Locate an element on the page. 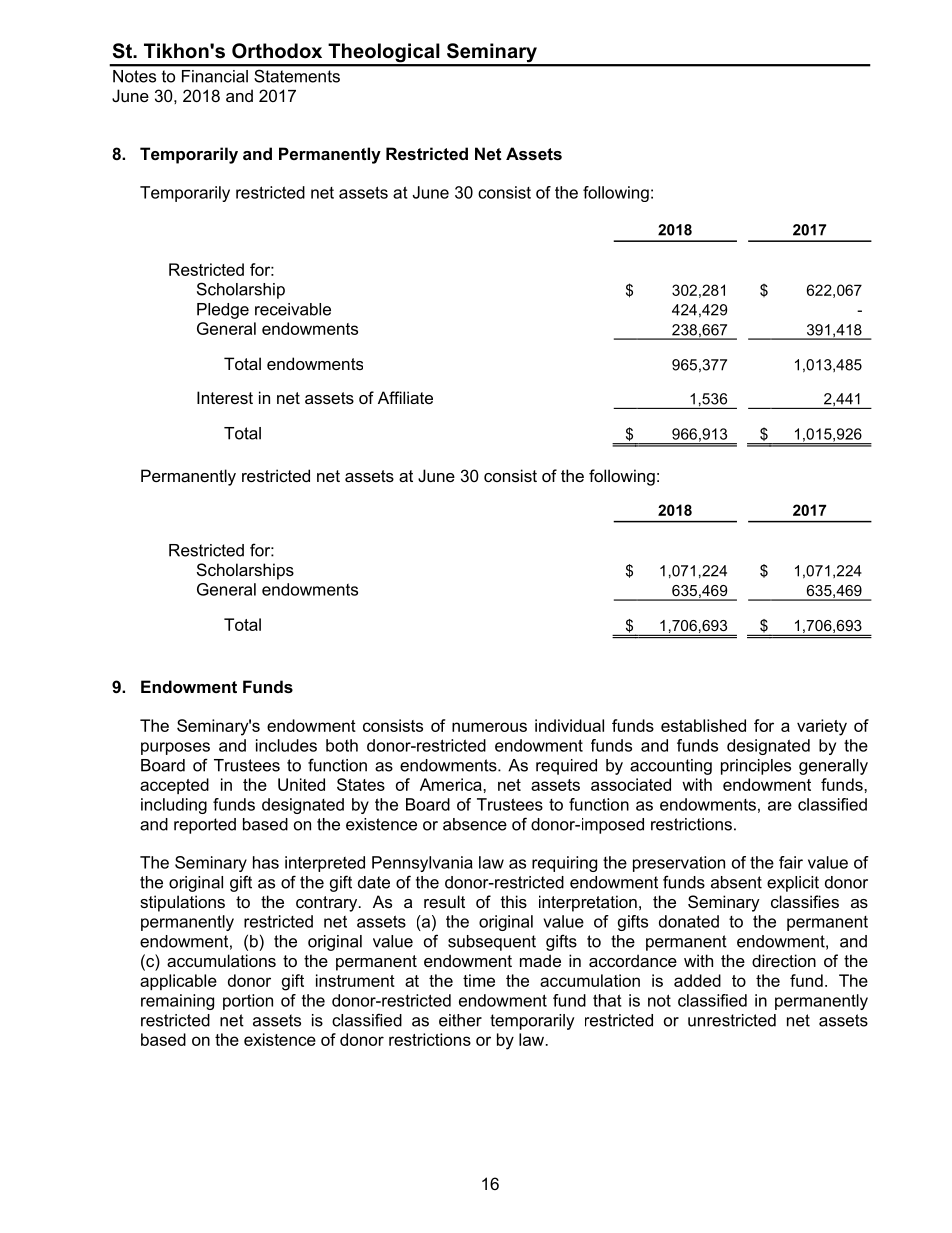  America is located at coordinates (452, 784).
